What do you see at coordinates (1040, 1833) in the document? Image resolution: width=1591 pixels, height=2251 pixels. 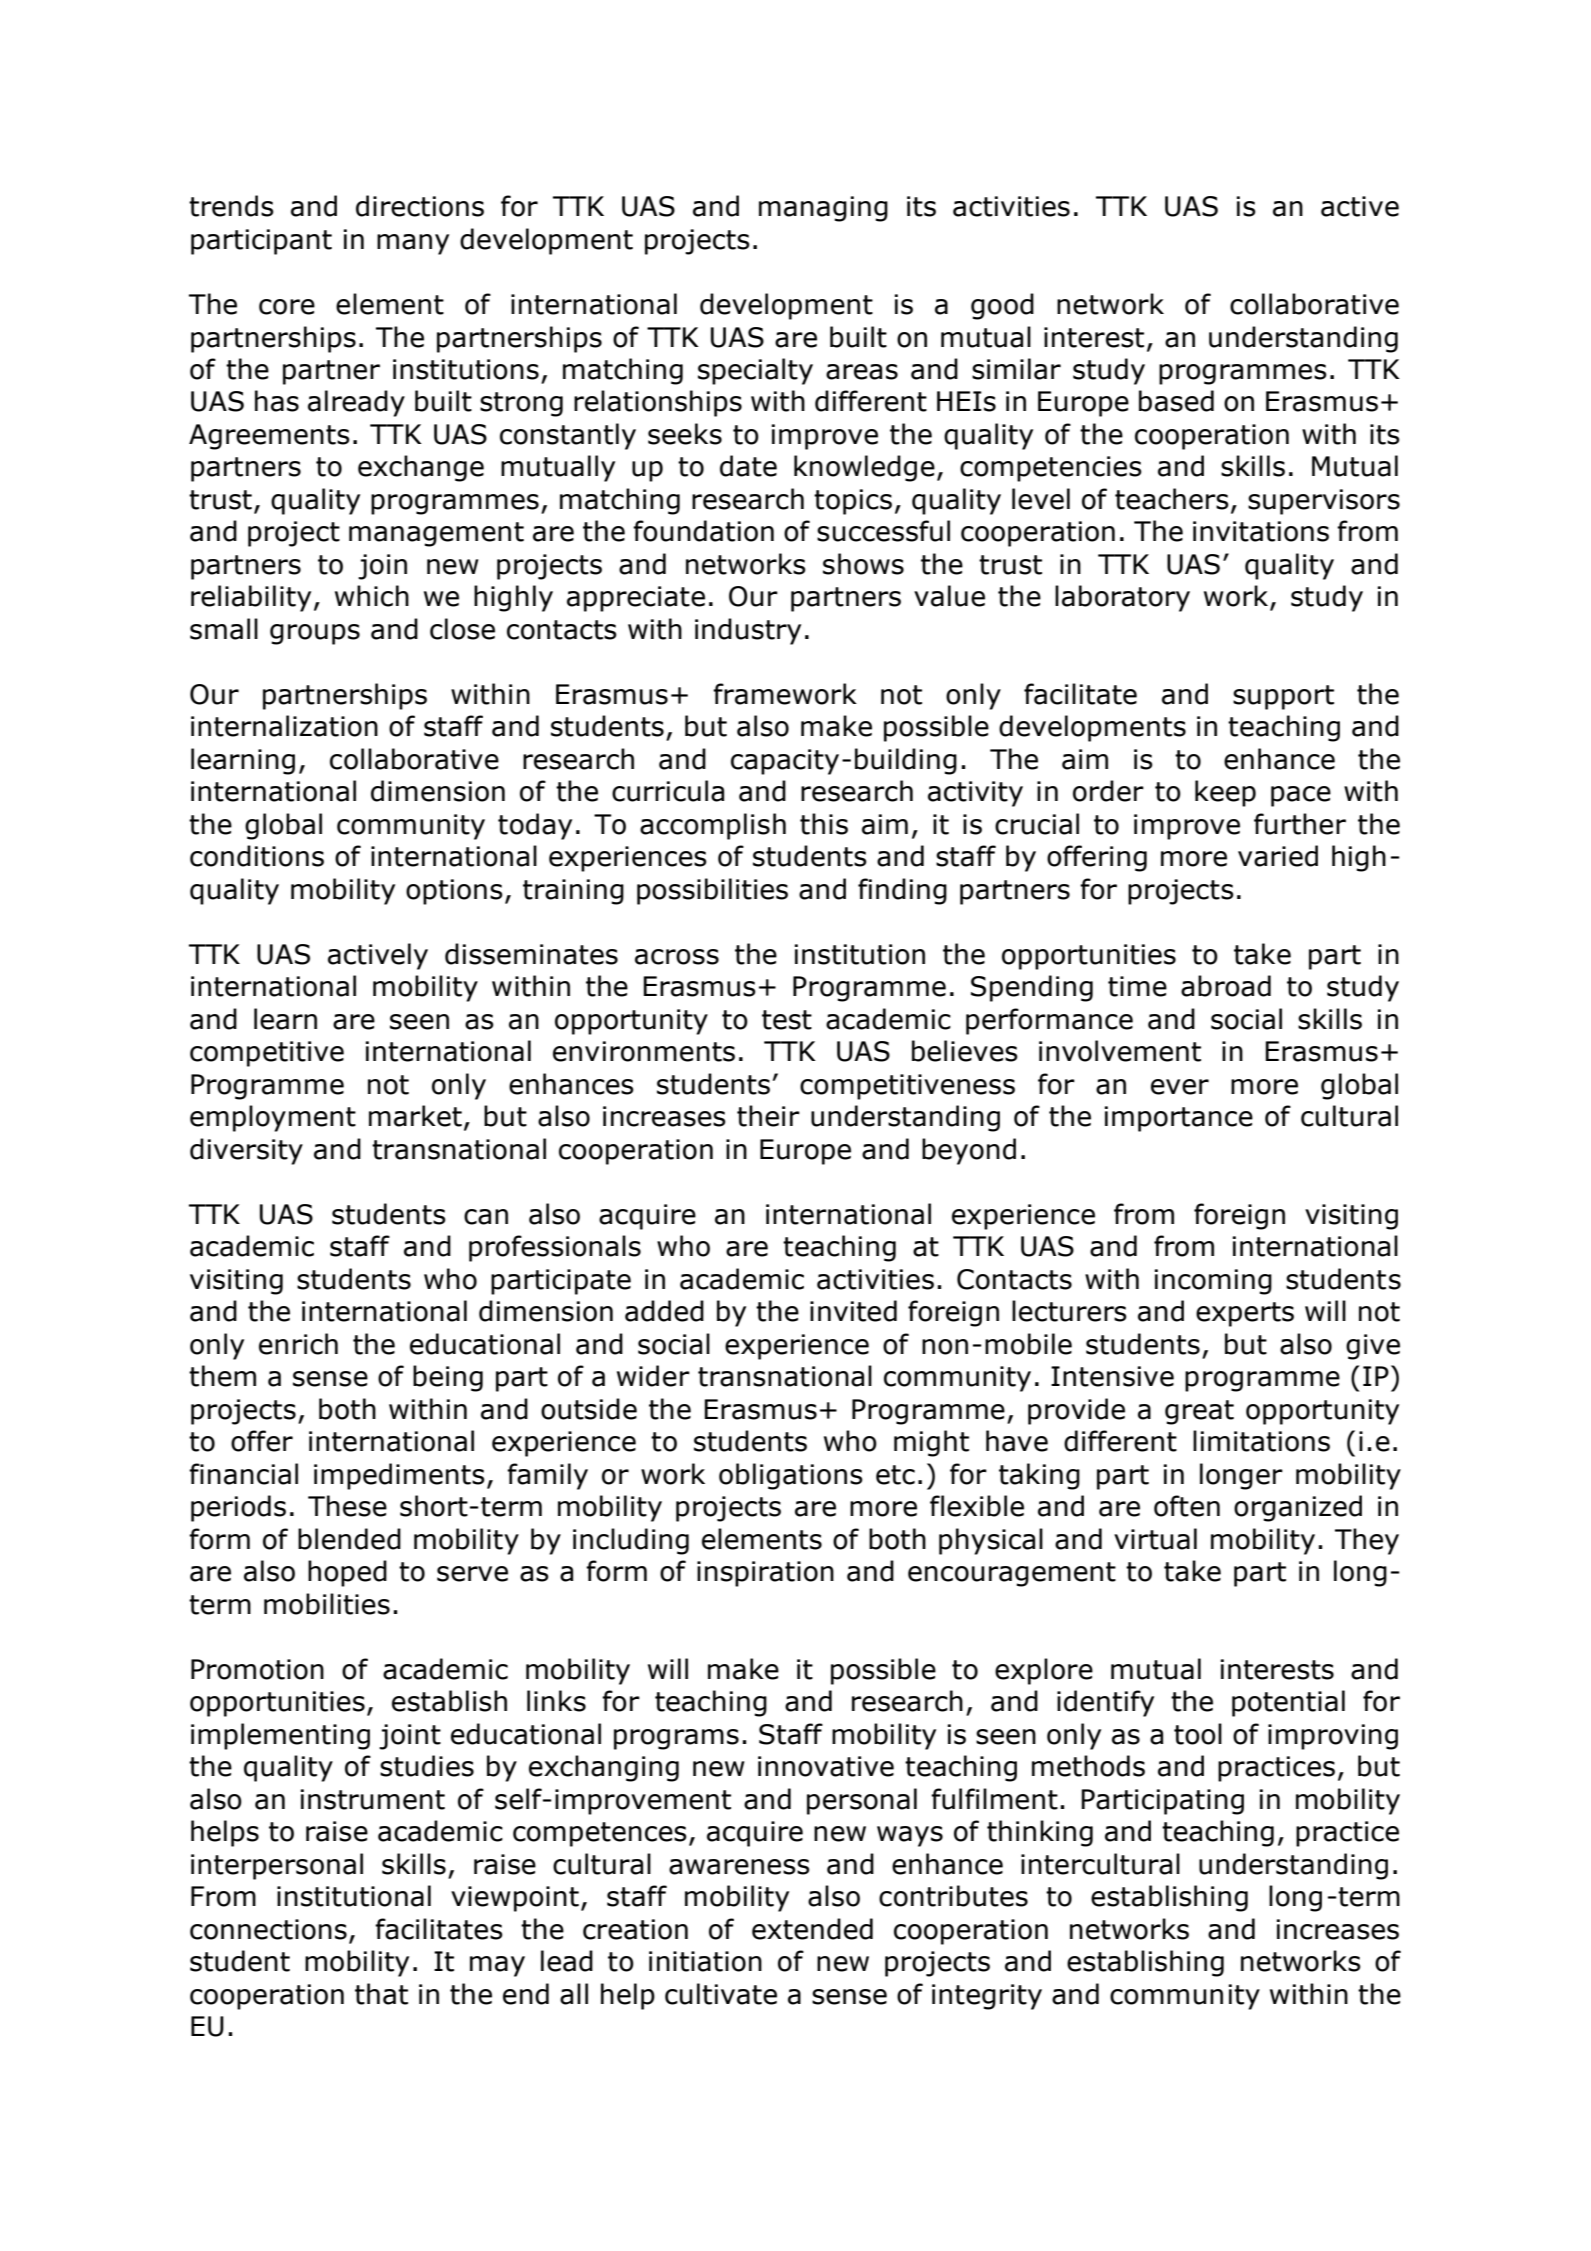 I see `thinking` at bounding box center [1040, 1833].
